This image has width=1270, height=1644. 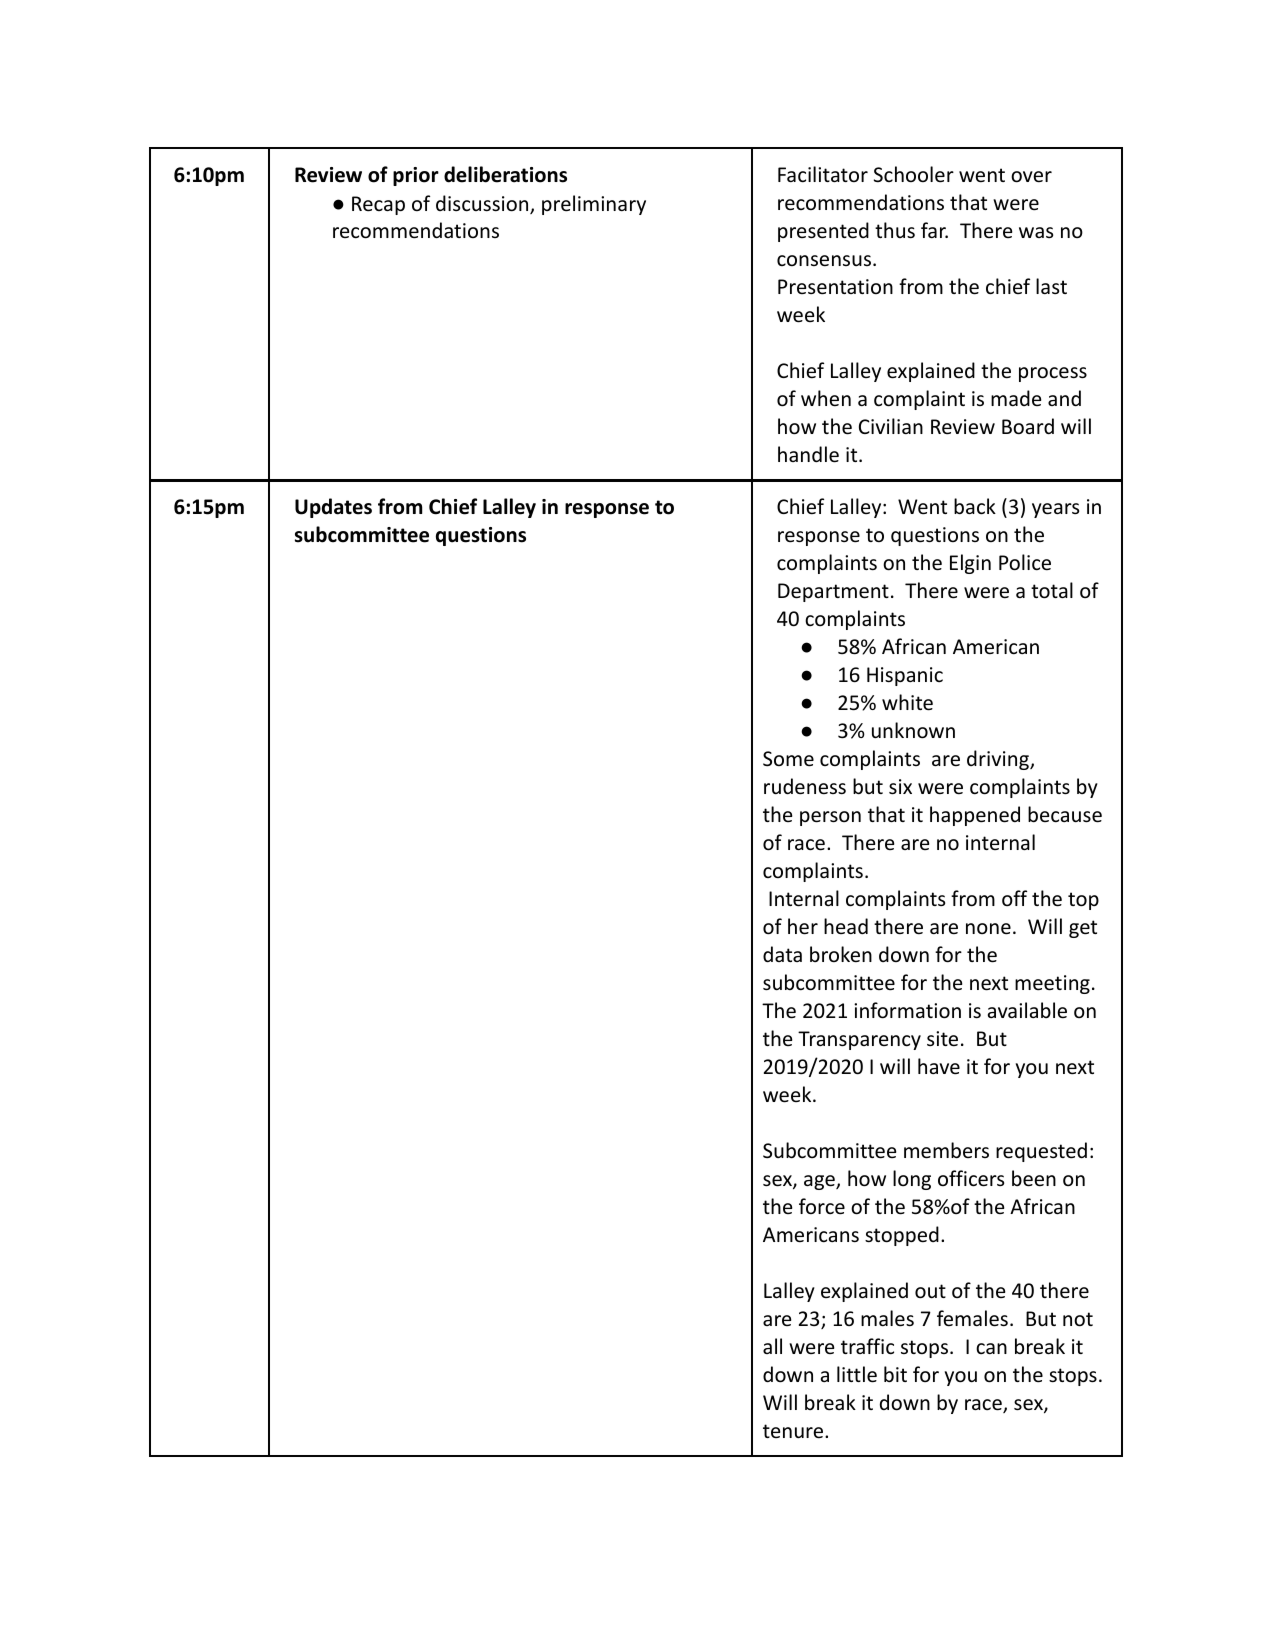 What do you see at coordinates (1036, 232) in the image?
I see `was` at bounding box center [1036, 232].
